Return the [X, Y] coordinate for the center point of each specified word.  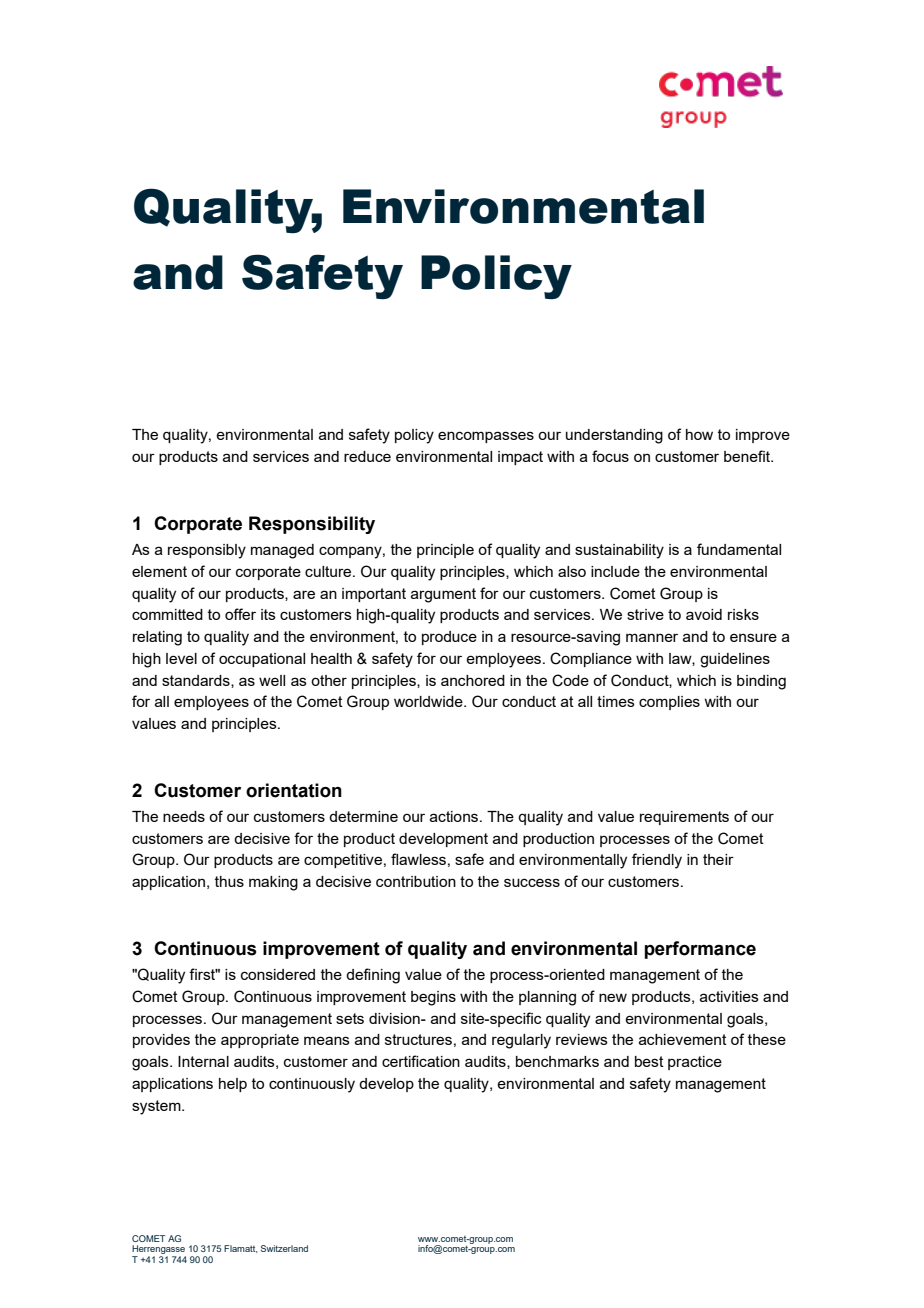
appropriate [260, 1041]
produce [449, 638]
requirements [684, 818]
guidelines [735, 660]
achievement [683, 1039]
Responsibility [312, 525]
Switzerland [284, 1248]
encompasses [486, 437]
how [699, 434]
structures [418, 1039]
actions [455, 816]
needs [184, 816]
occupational [262, 660]
